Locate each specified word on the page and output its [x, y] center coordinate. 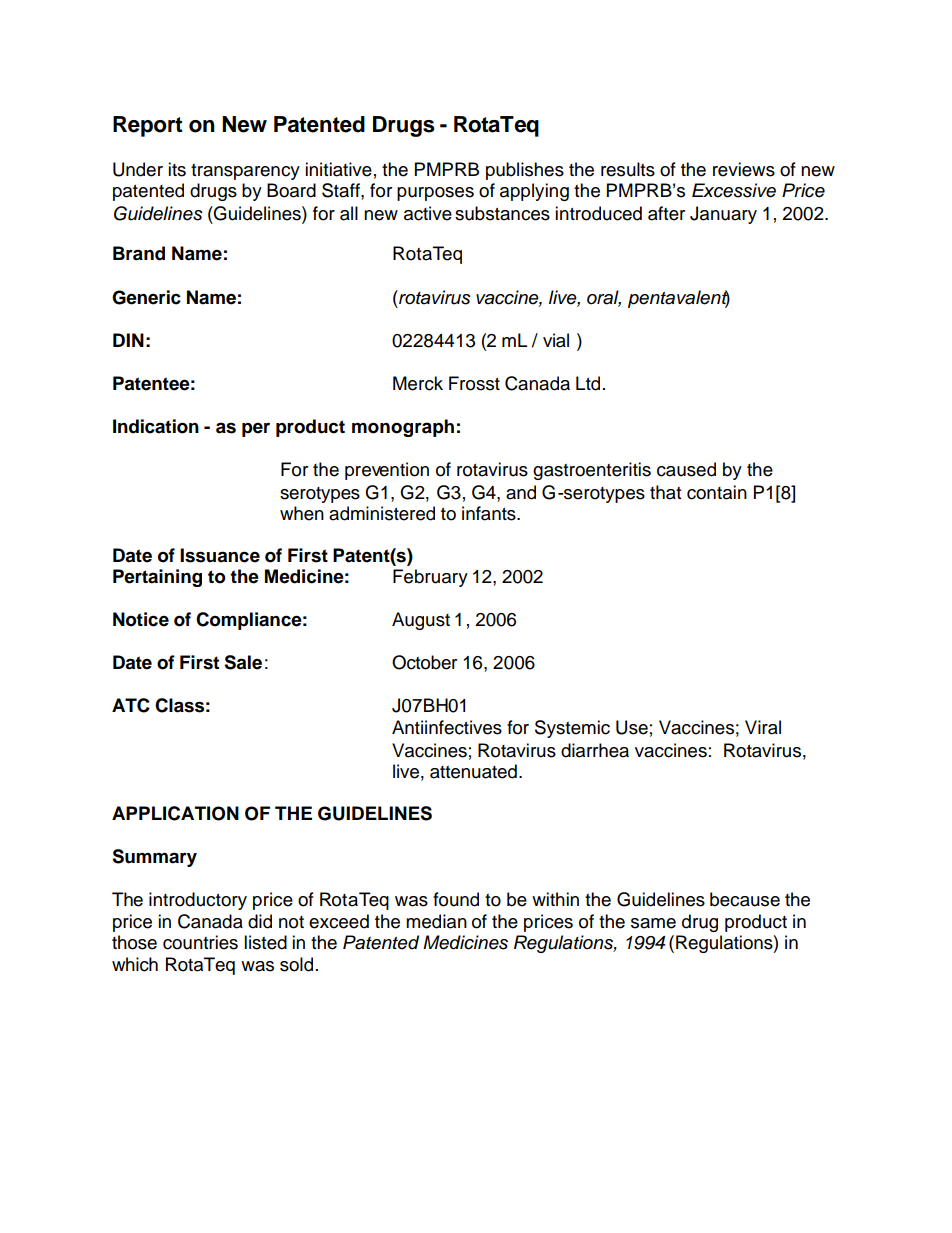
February [430, 578]
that [665, 492]
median [436, 921]
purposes [435, 194]
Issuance [220, 555]
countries [200, 942]
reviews [744, 169]
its [177, 169]
